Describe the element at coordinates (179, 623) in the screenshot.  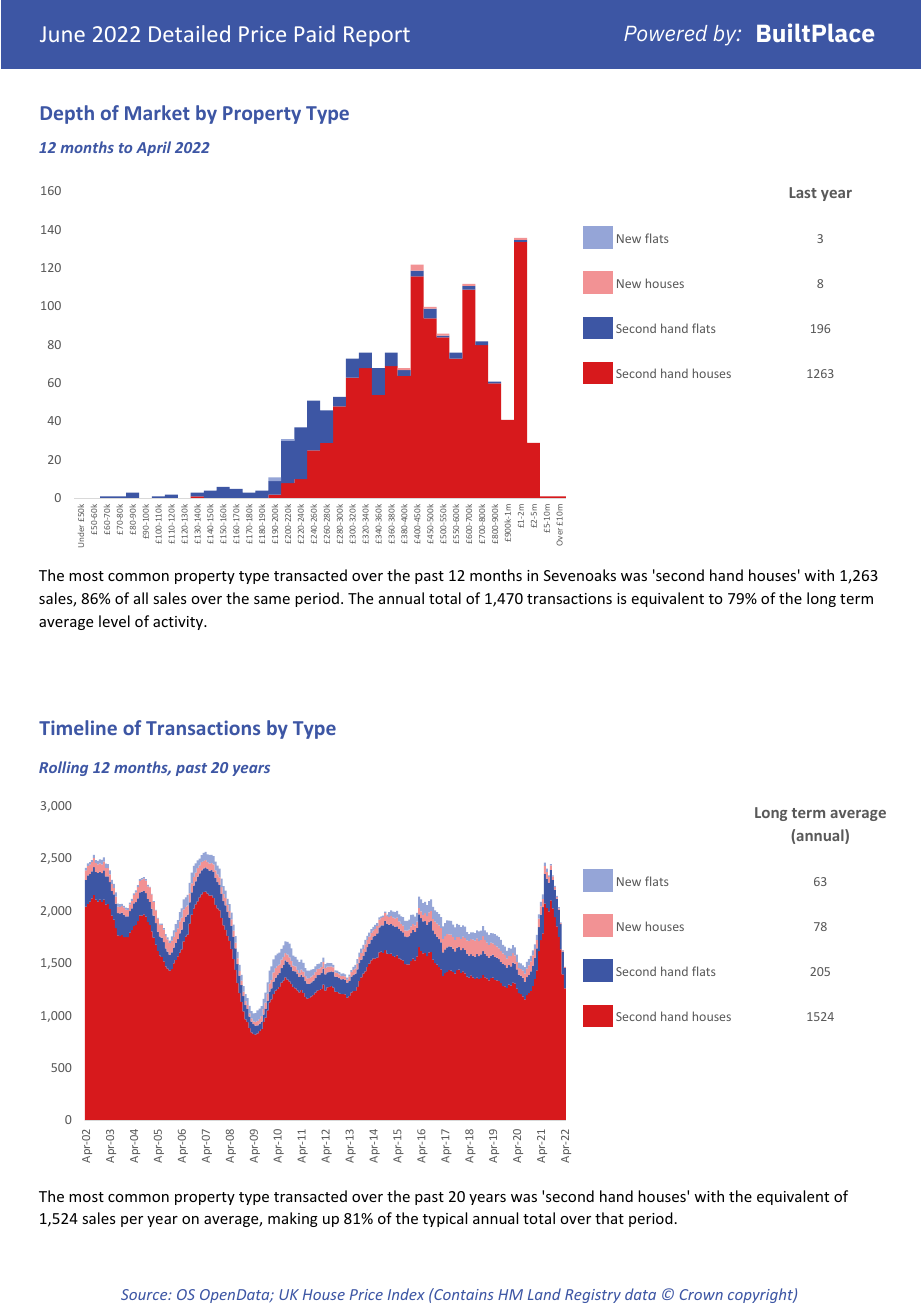
I see `activity` at that location.
